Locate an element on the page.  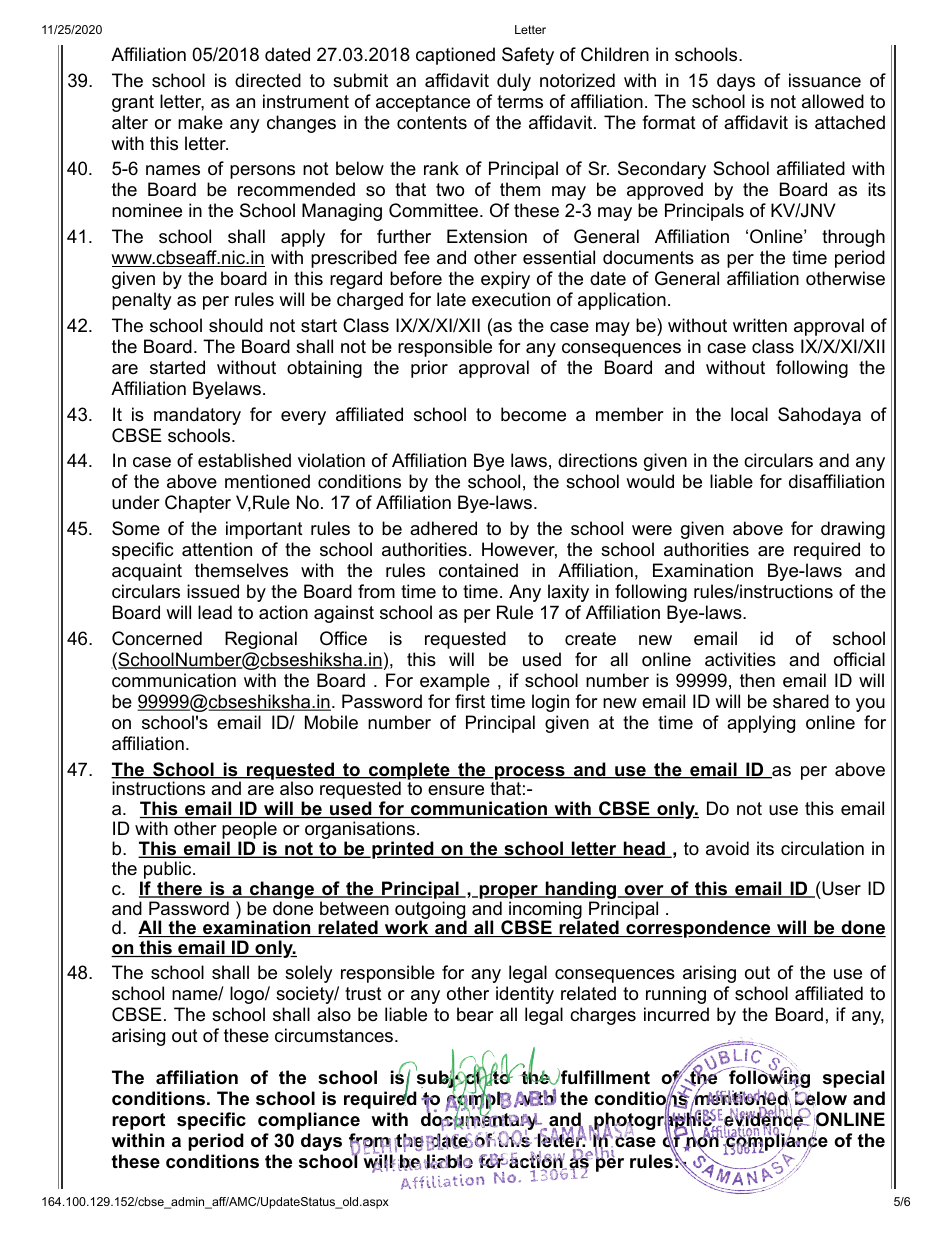
mandatory is located at coordinates (197, 416).
